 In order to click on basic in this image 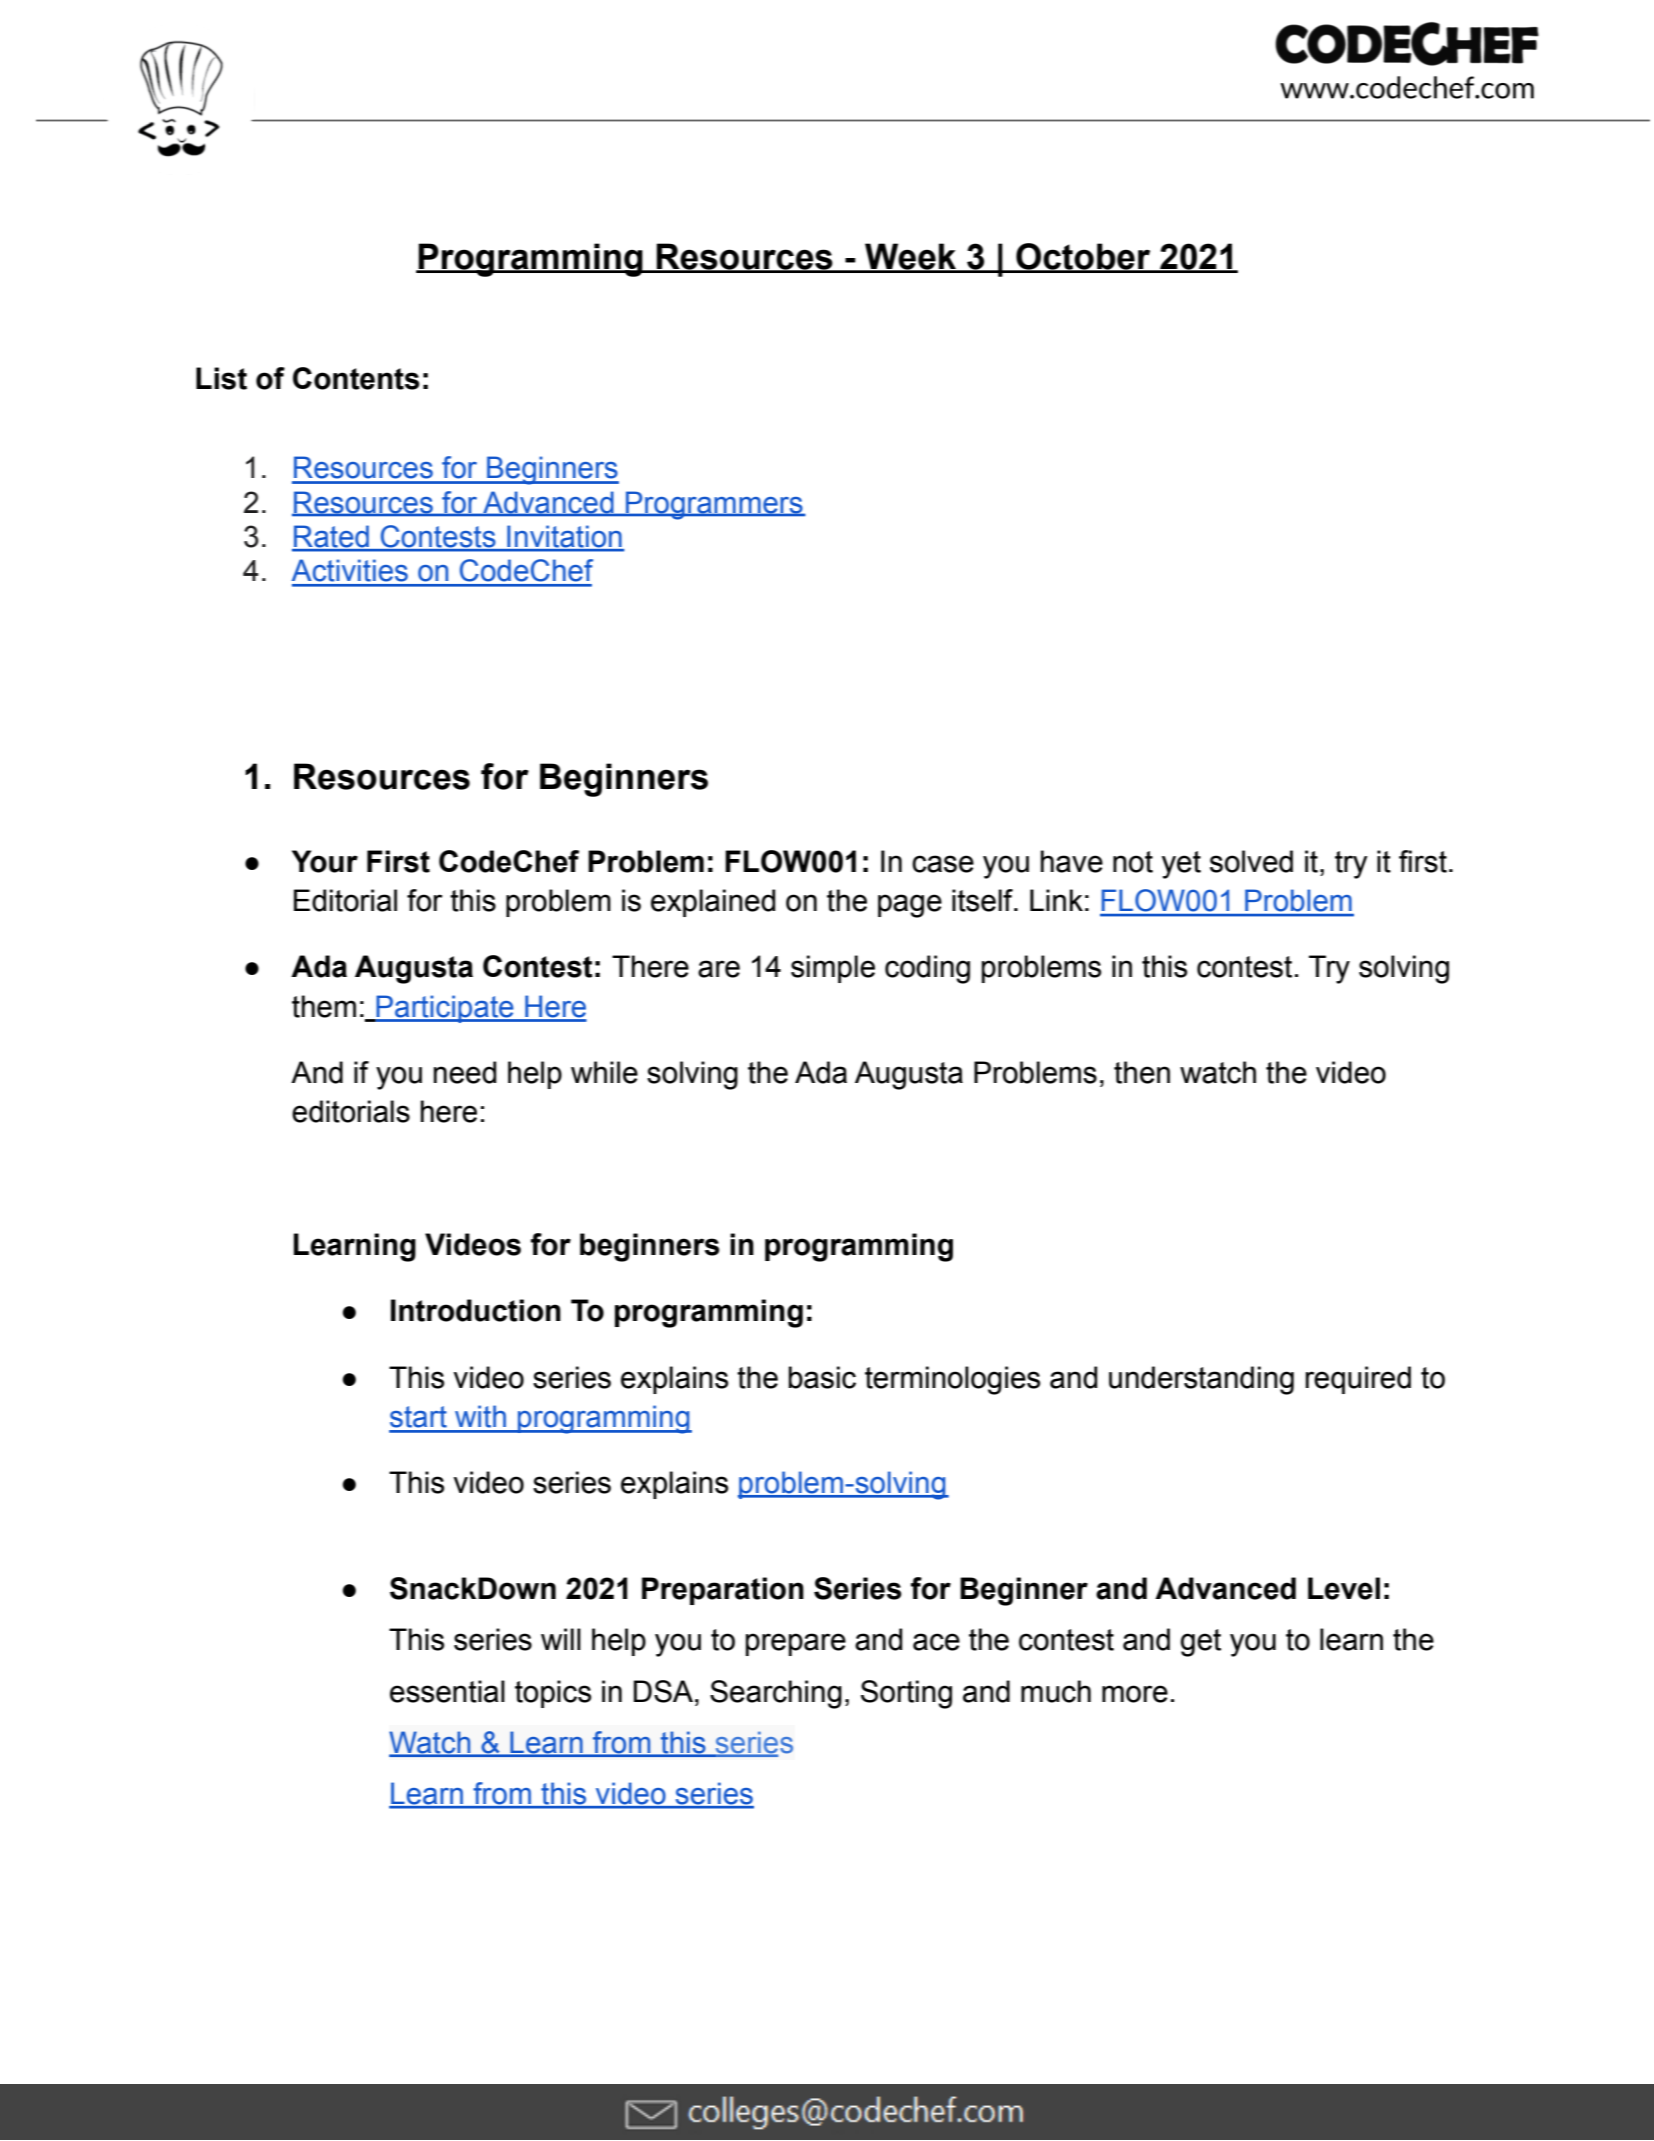, I will do `click(822, 1377)`.
